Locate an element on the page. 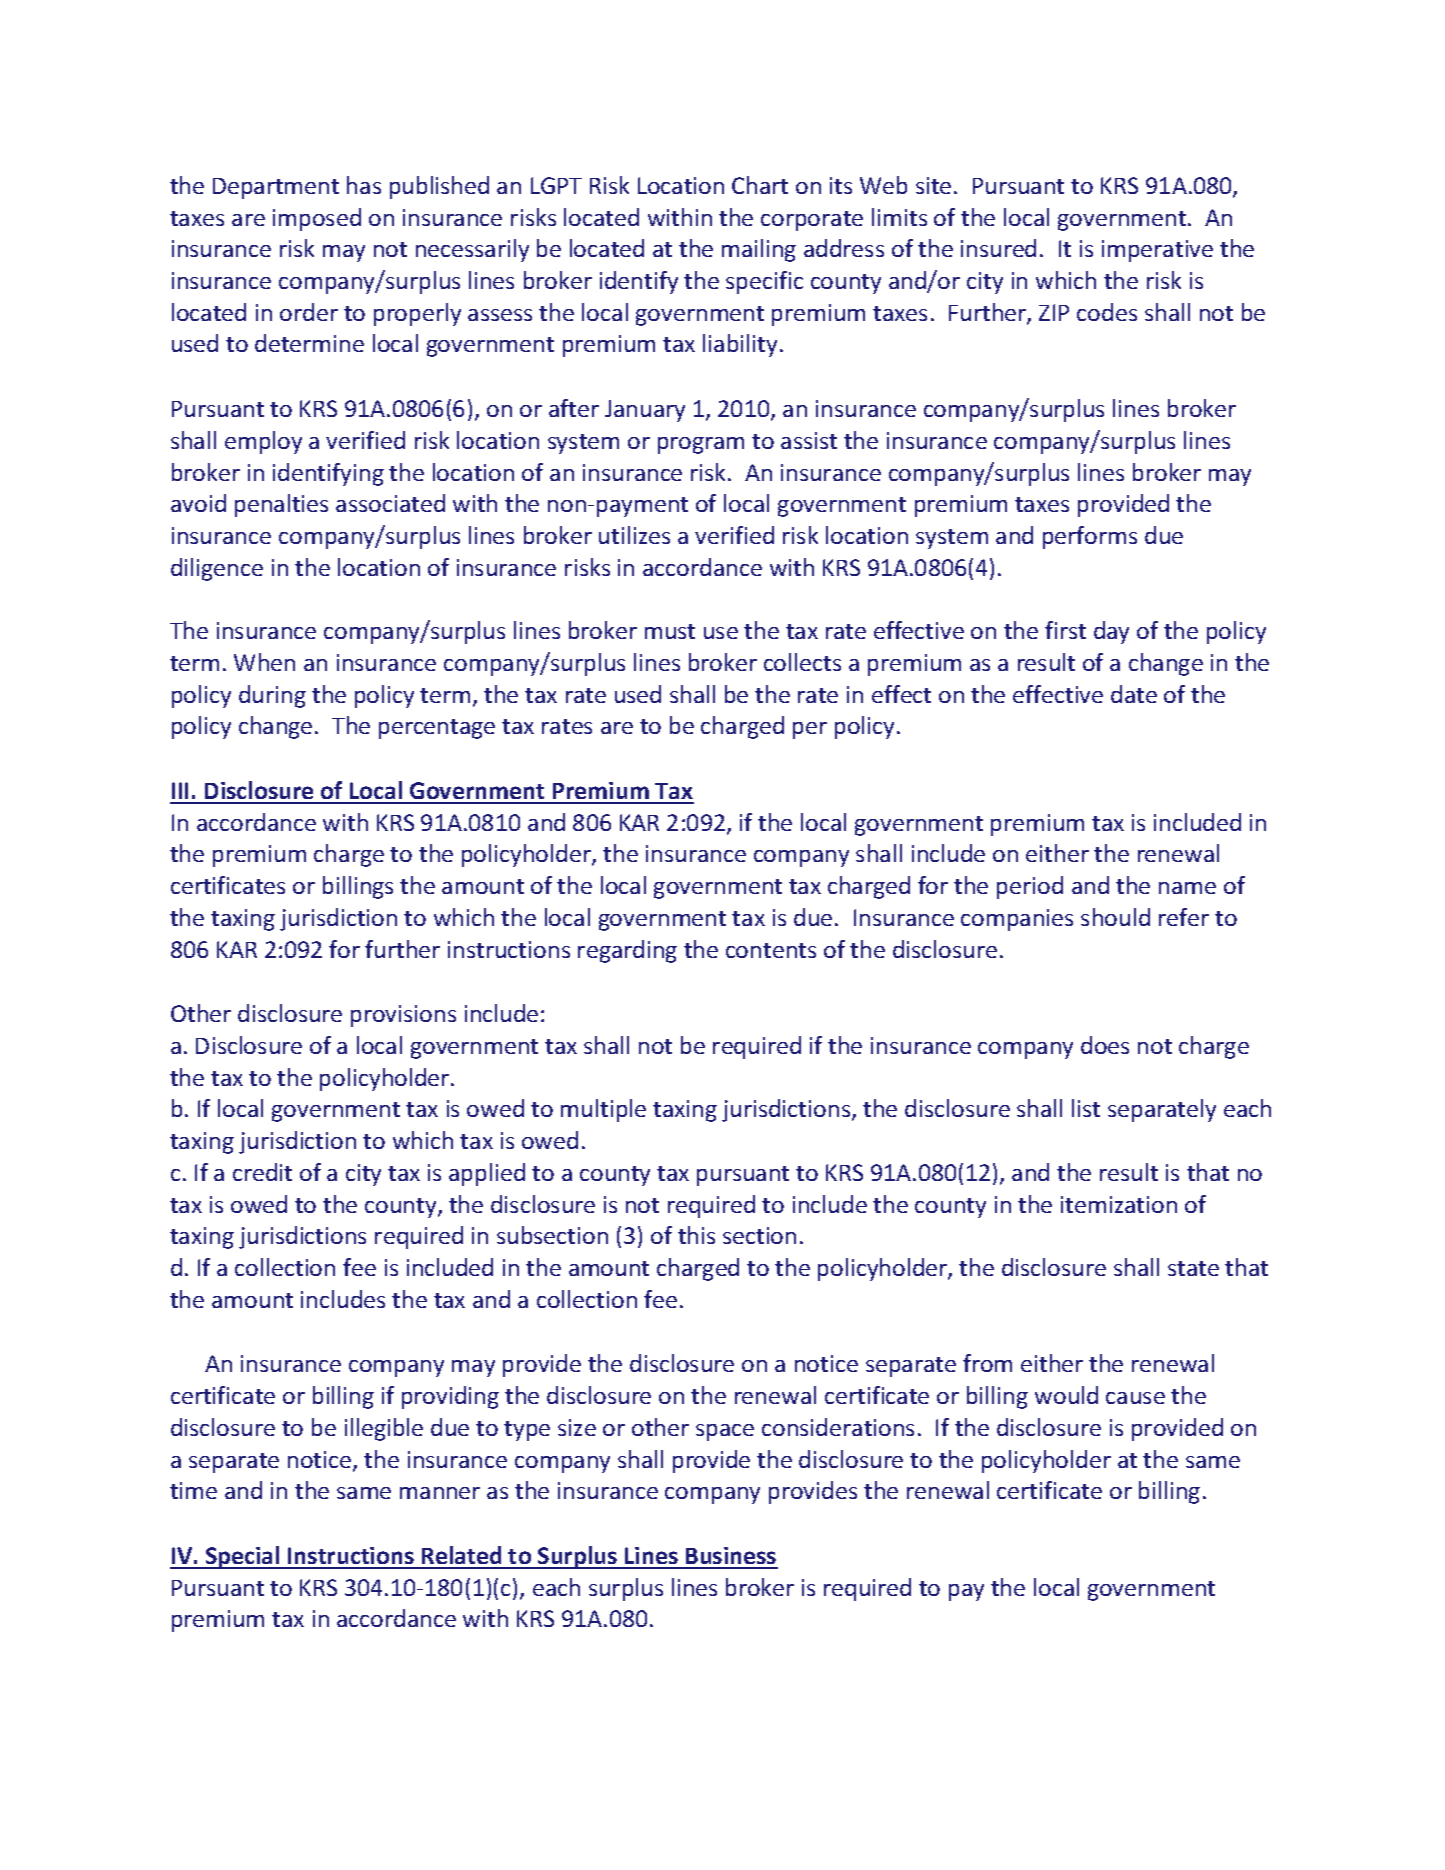  When is located at coordinates (264, 662).
